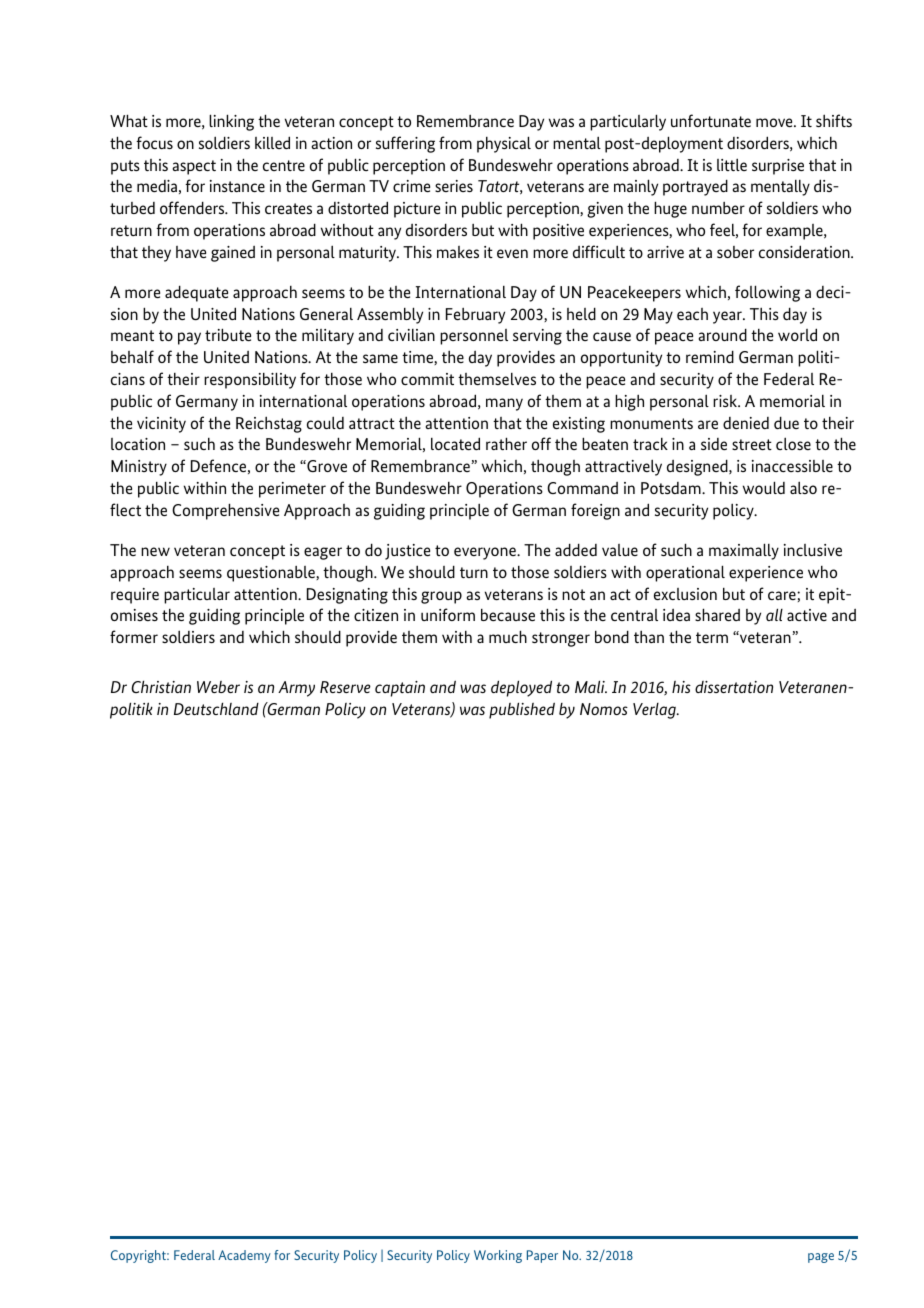 This screenshot has height=1308, width=924. I want to click on Academy, so click(244, 1256).
